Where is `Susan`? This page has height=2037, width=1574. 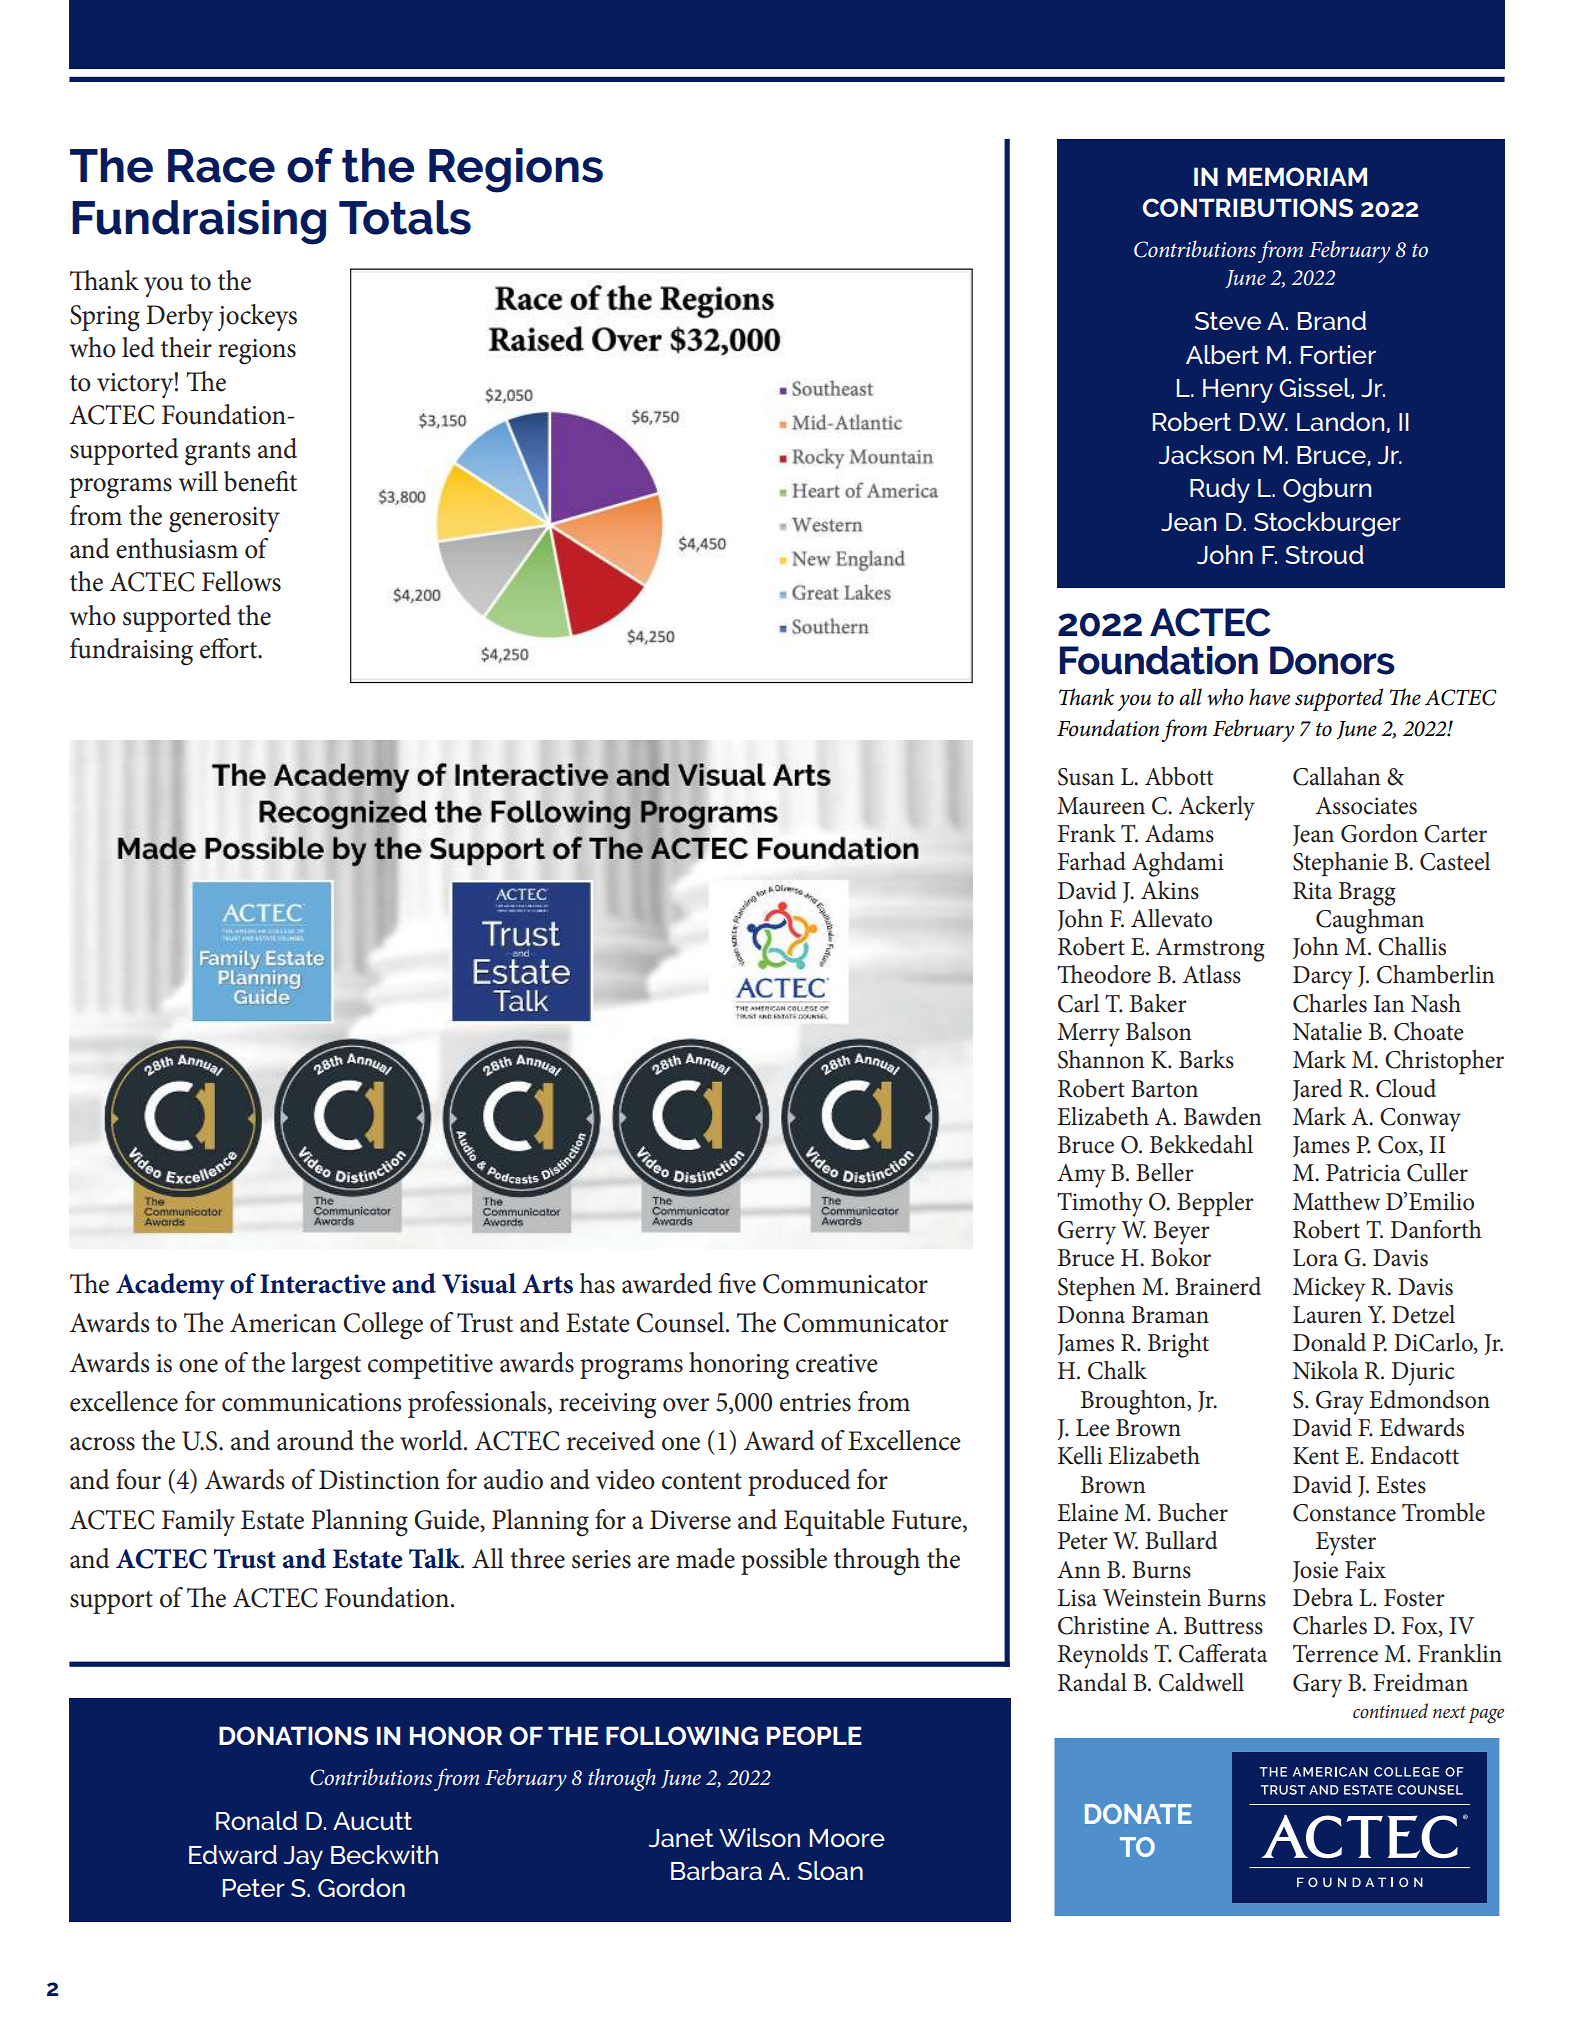
Susan is located at coordinates (1086, 777).
